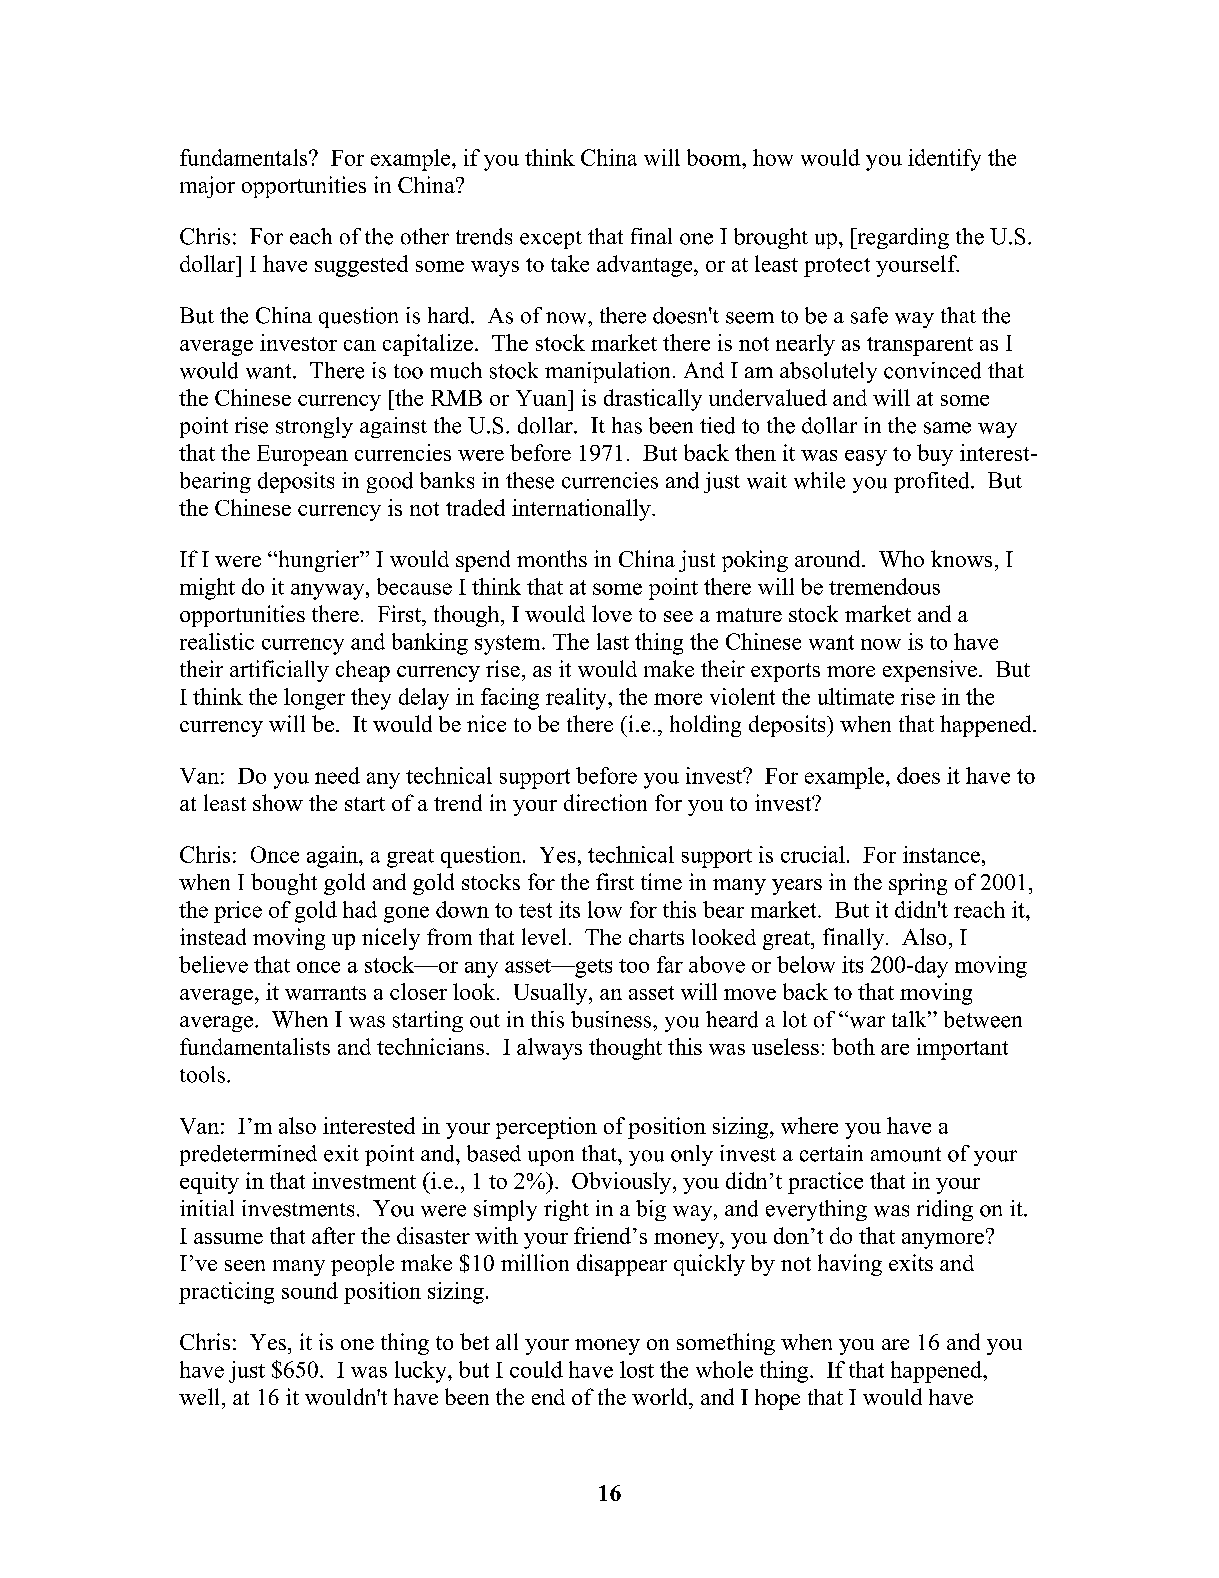 This screenshot has height=1578, width=1219. What do you see at coordinates (255, 1046) in the screenshot?
I see `fundamentalists` at bounding box center [255, 1046].
